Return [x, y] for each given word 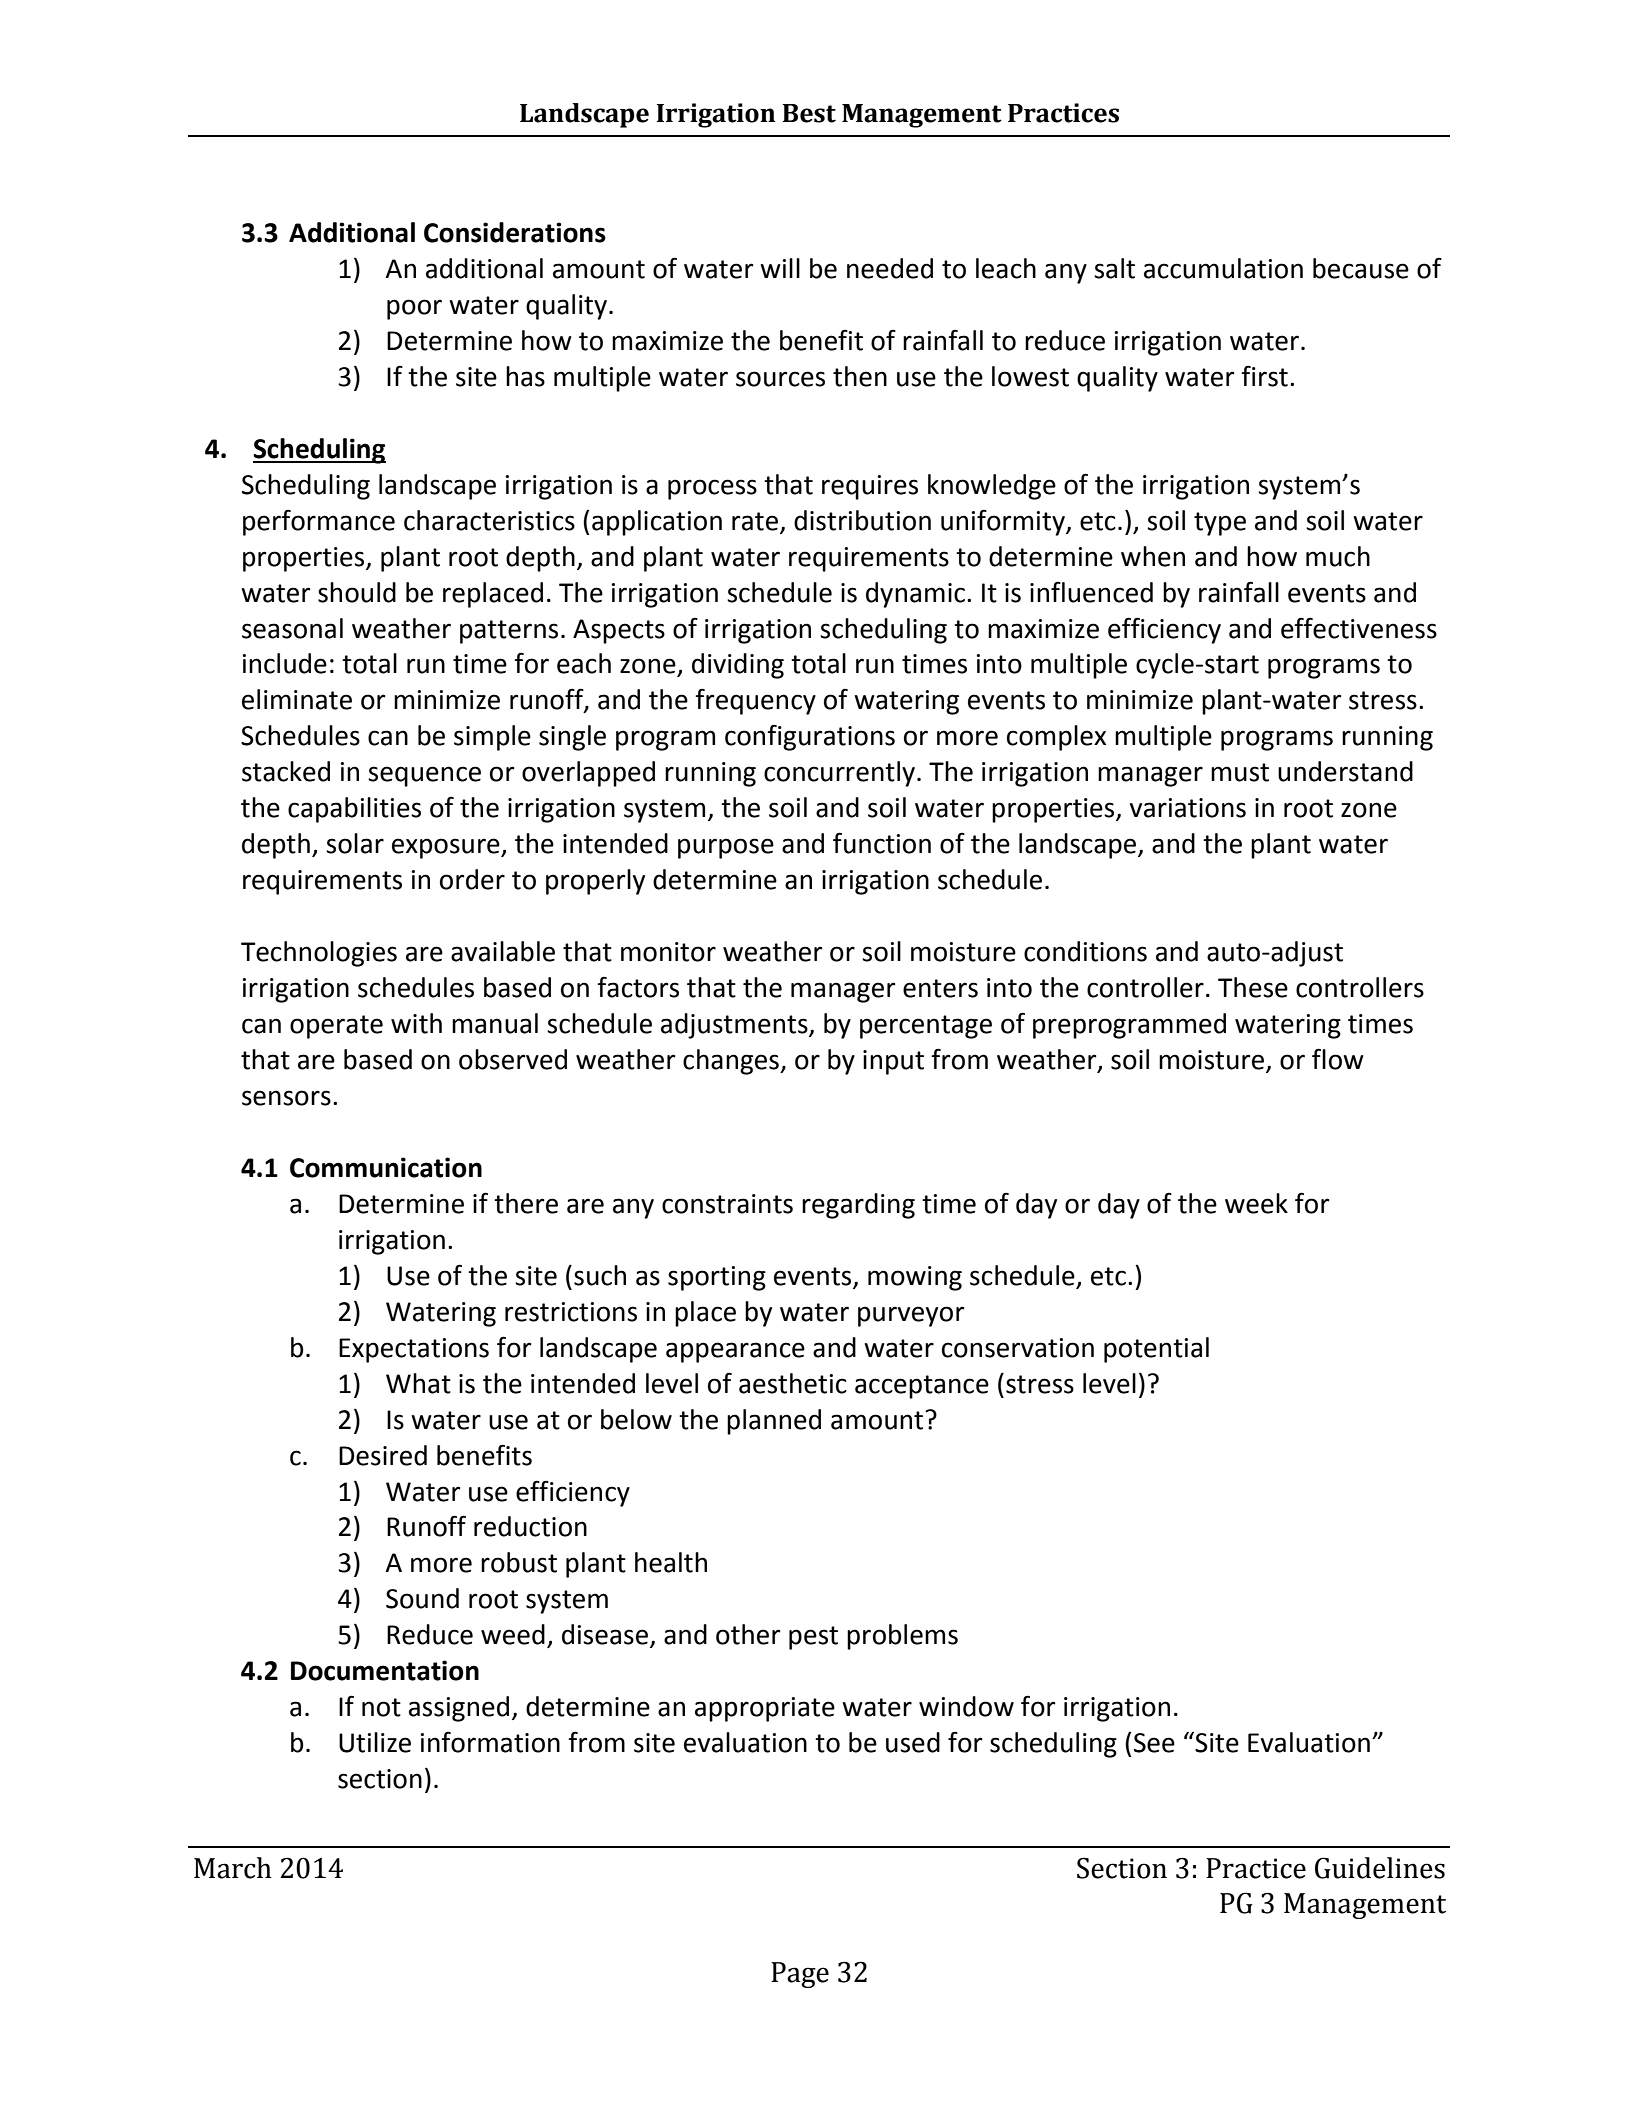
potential [1156, 1350]
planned [774, 1422]
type [1220, 524]
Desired [383, 1455]
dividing [738, 666]
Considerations [515, 232]
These [1253, 987]
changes [732, 1062]
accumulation [1223, 268]
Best [809, 113]
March [233, 1868]
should [357, 592]
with [416, 1023]
